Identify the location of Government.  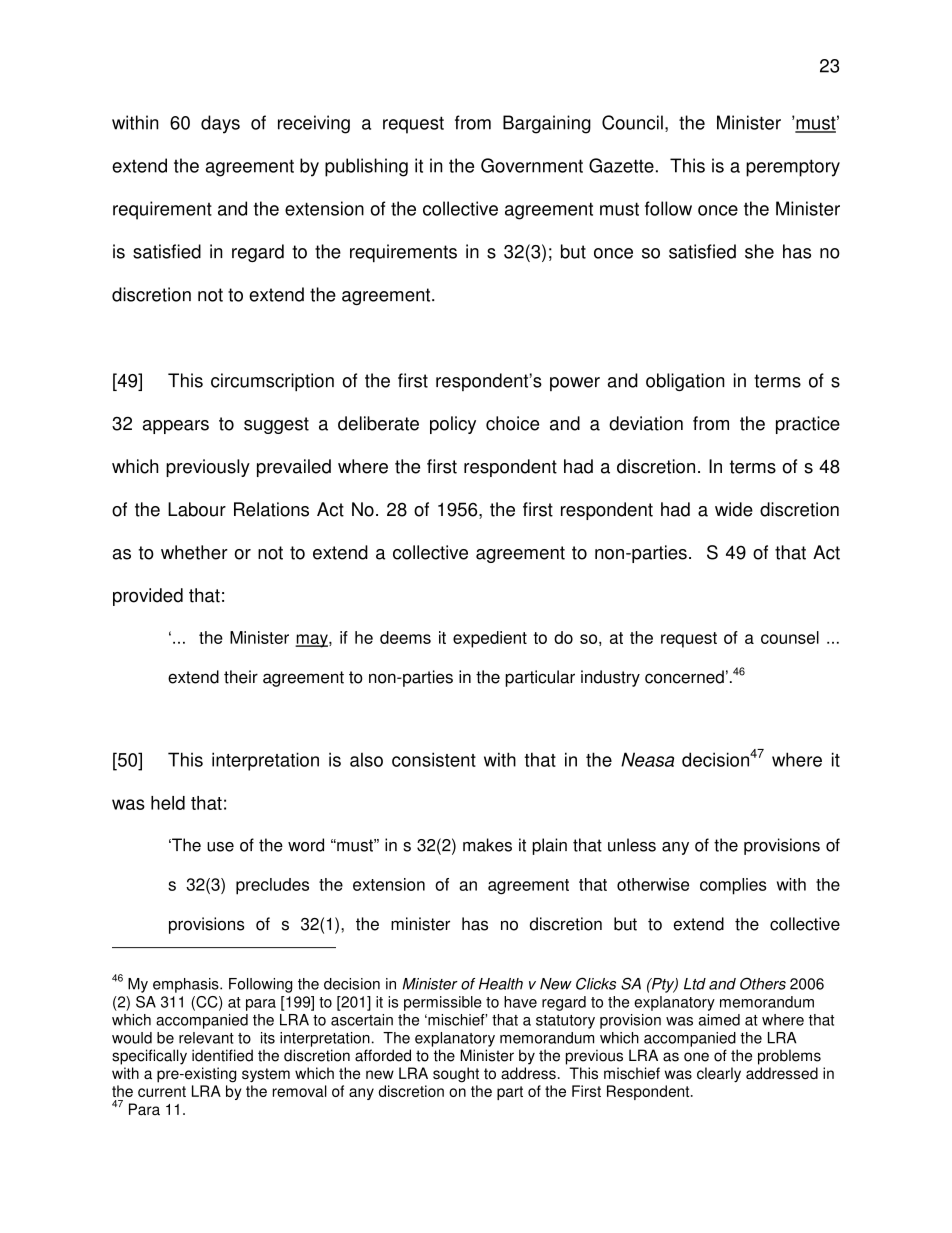
(532, 165).
